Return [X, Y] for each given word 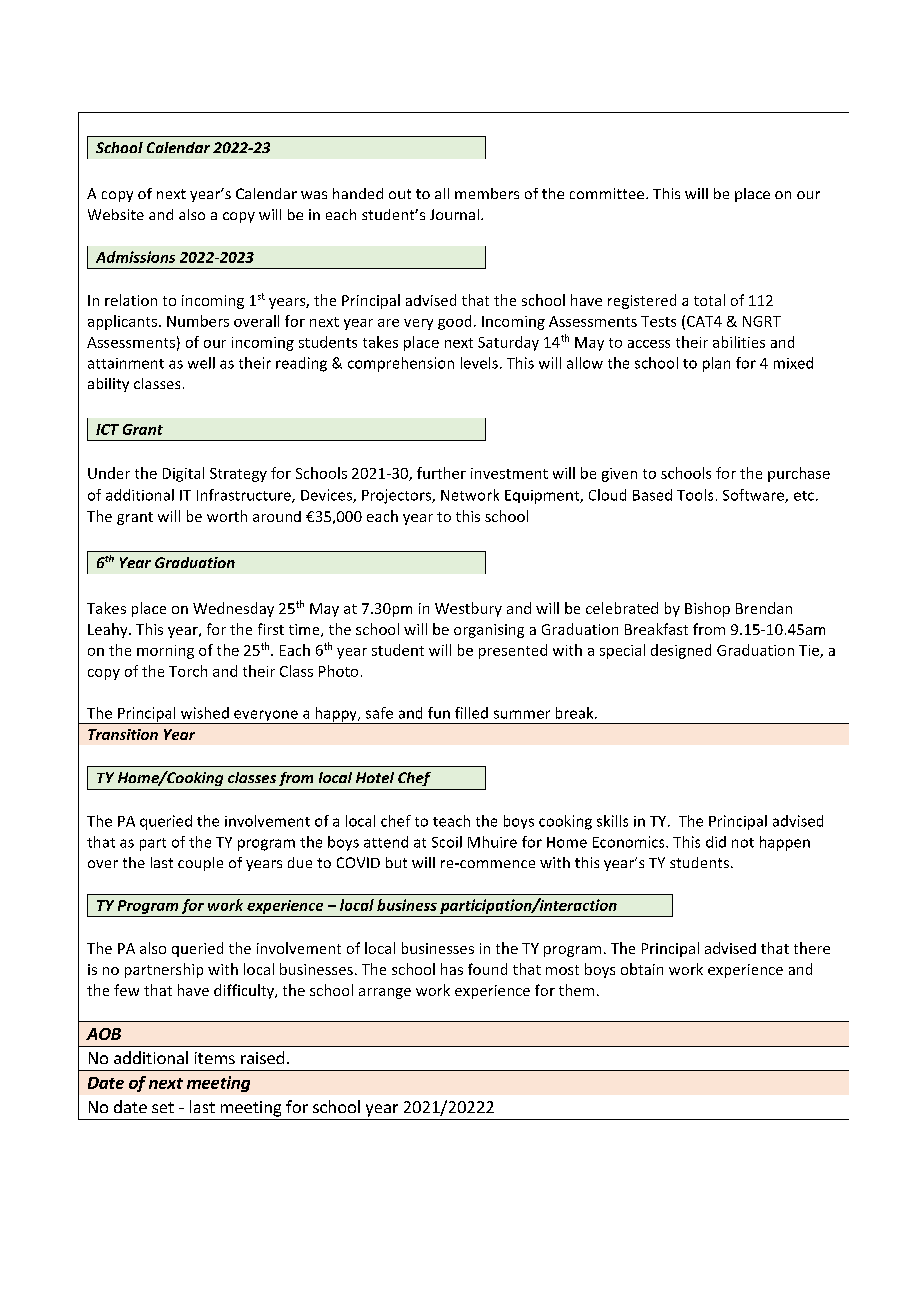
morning [165, 652]
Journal [454, 214]
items [215, 1058]
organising [489, 631]
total [709, 300]
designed [681, 651]
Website [116, 214]
